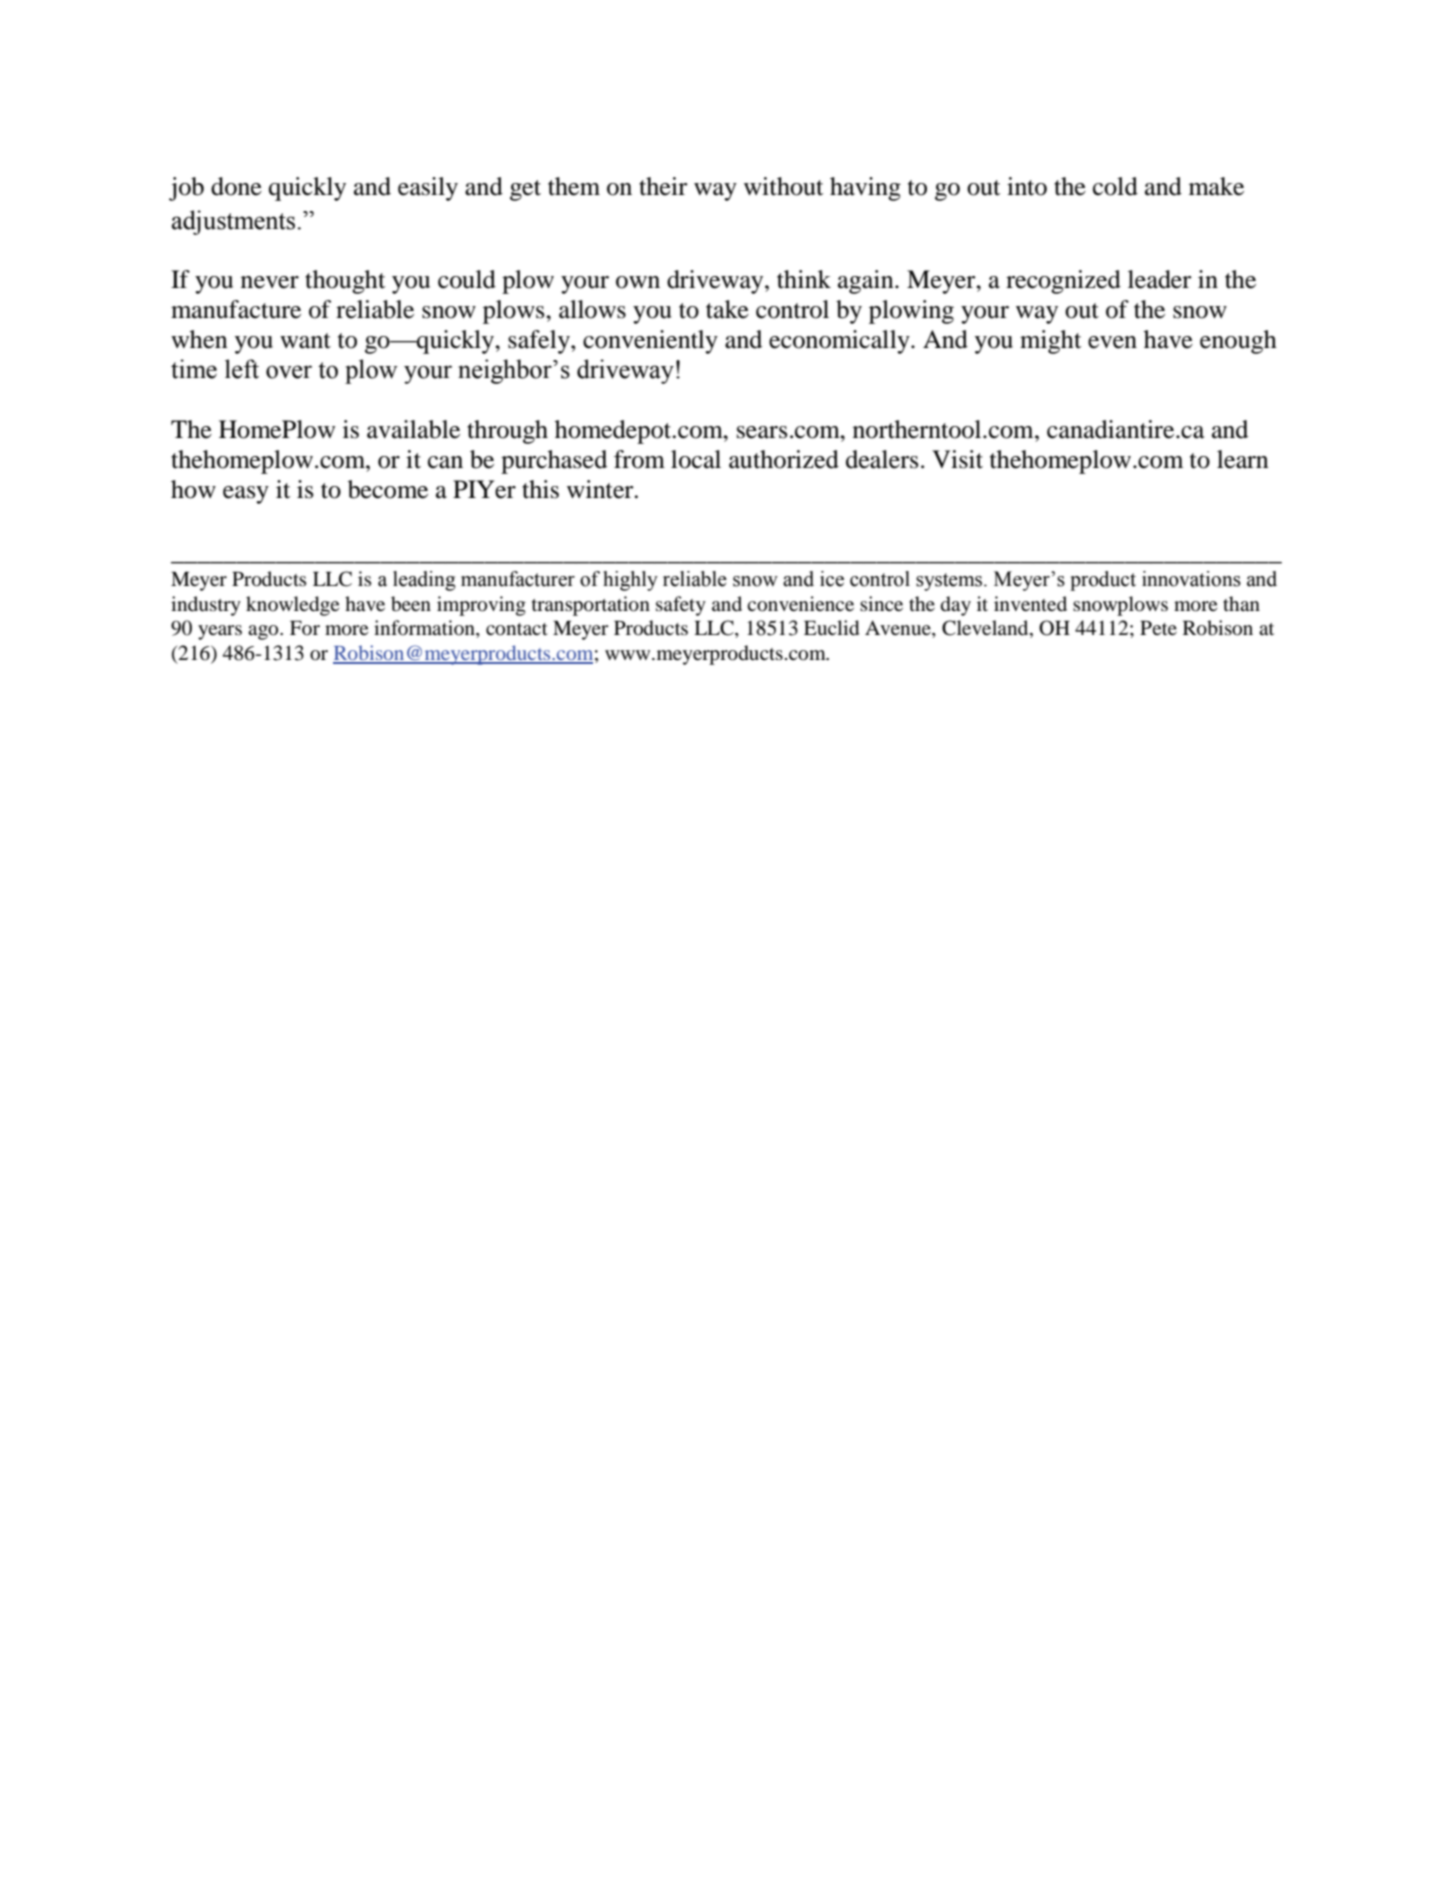 This screenshot has width=1454, height=1882. Describe the element at coordinates (681, 606) in the screenshot. I see `safety` at that location.
